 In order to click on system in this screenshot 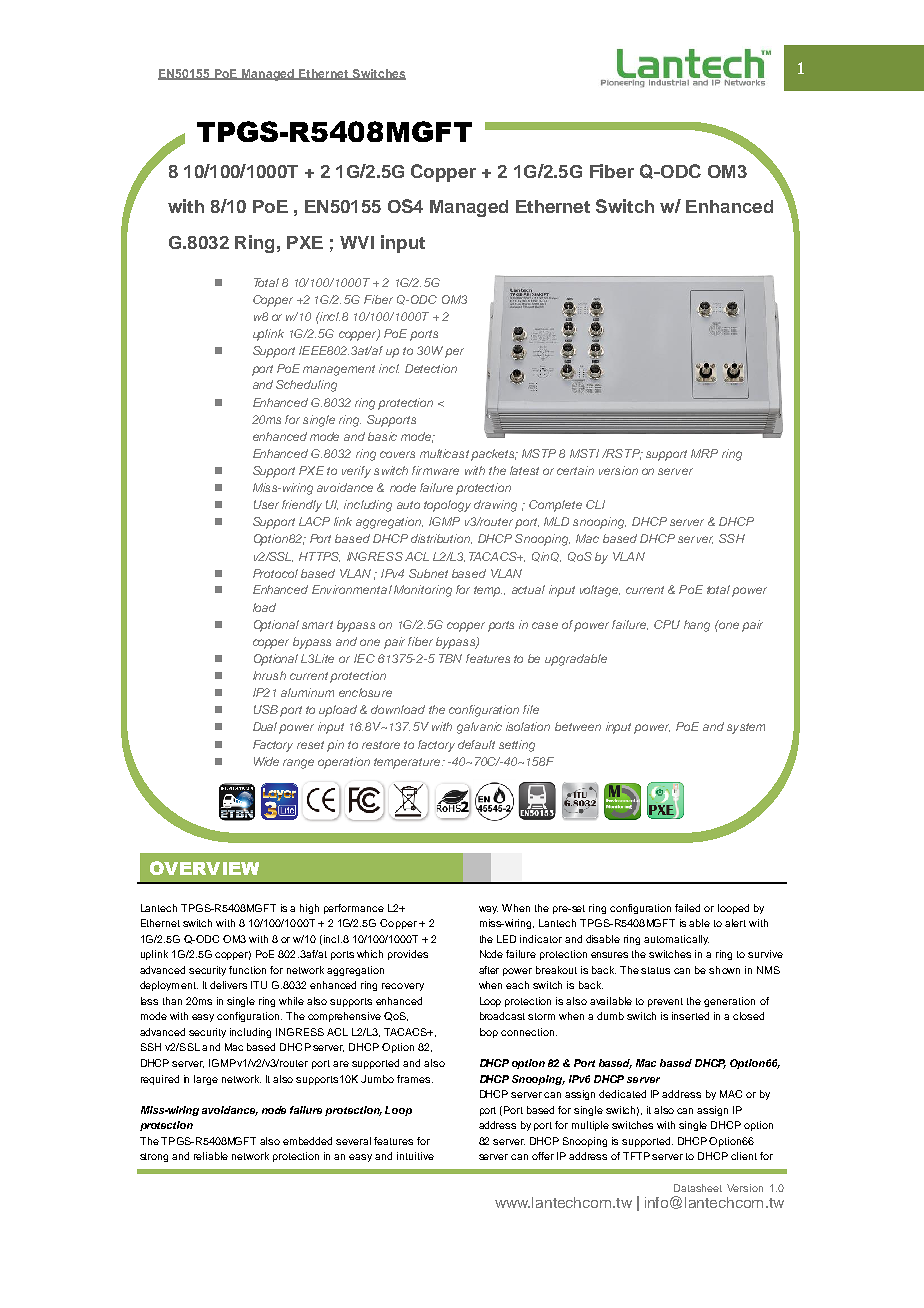, I will do `click(746, 728)`.
